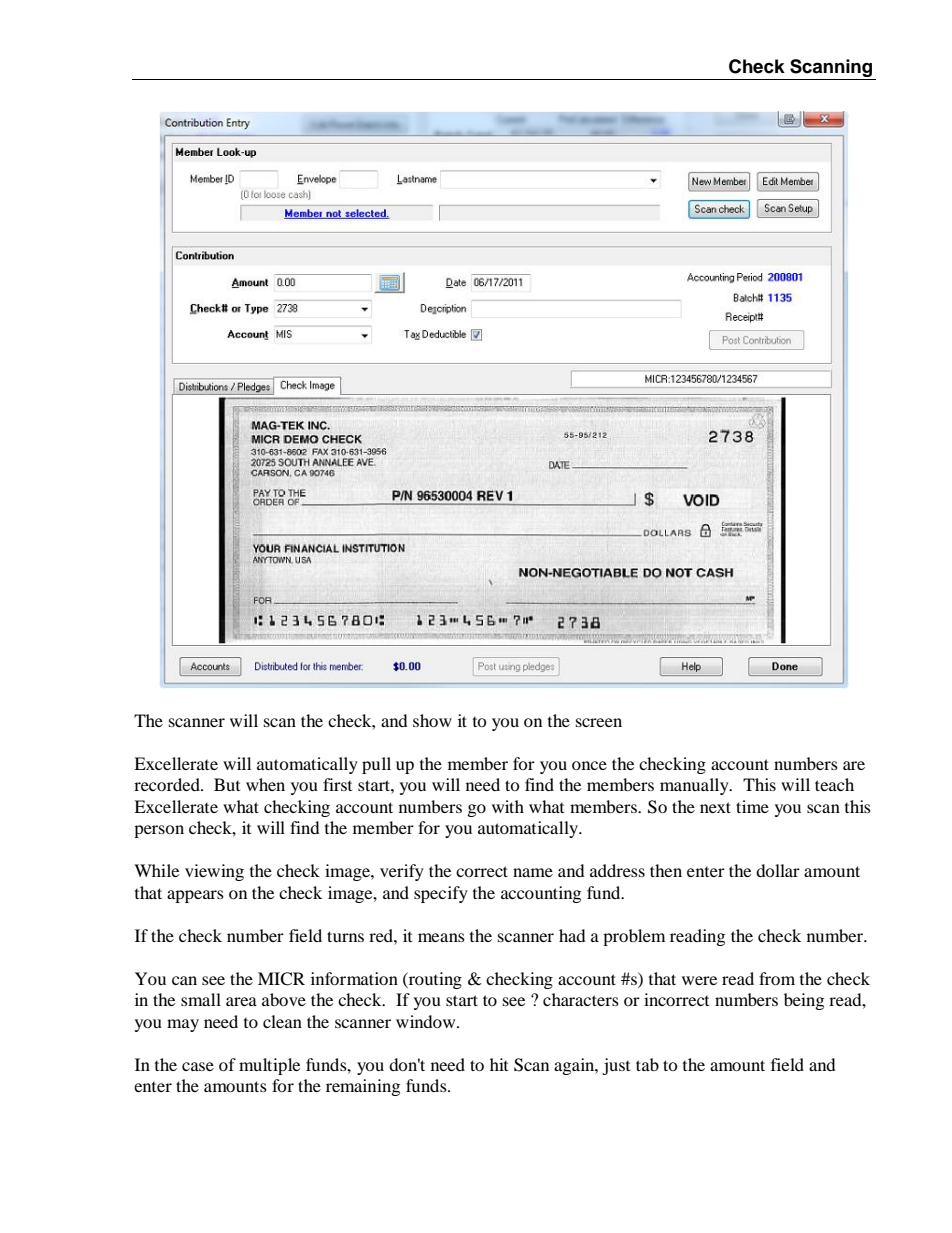  Describe the element at coordinates (376, 765) in the screenshot. I see `pull` at that location.
